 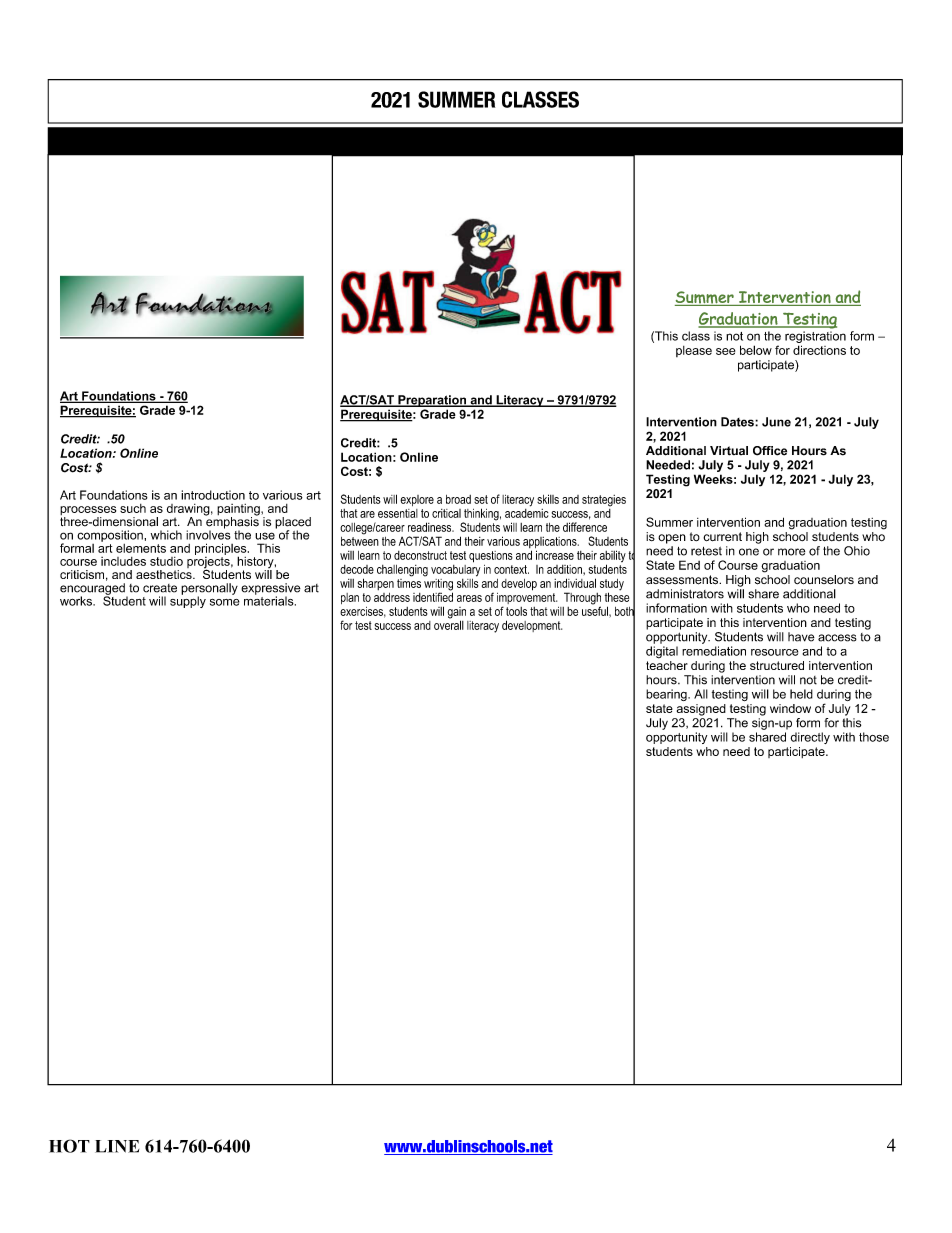 What do you see at coordinates (491, 557) in the screenshot?
I see `questions` at bounding box center [491, 557].
